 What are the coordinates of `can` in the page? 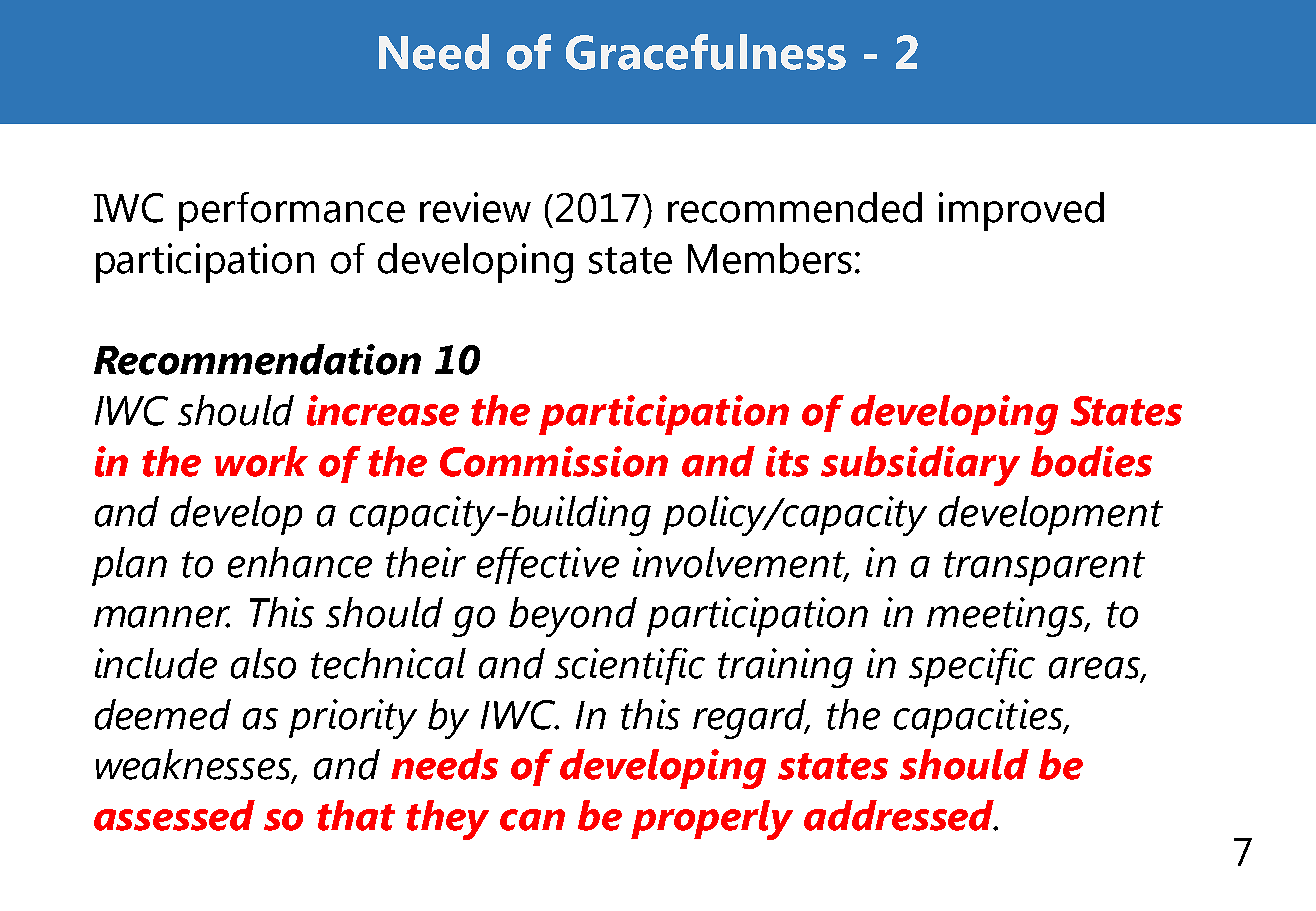 It's located at (532, 820).
